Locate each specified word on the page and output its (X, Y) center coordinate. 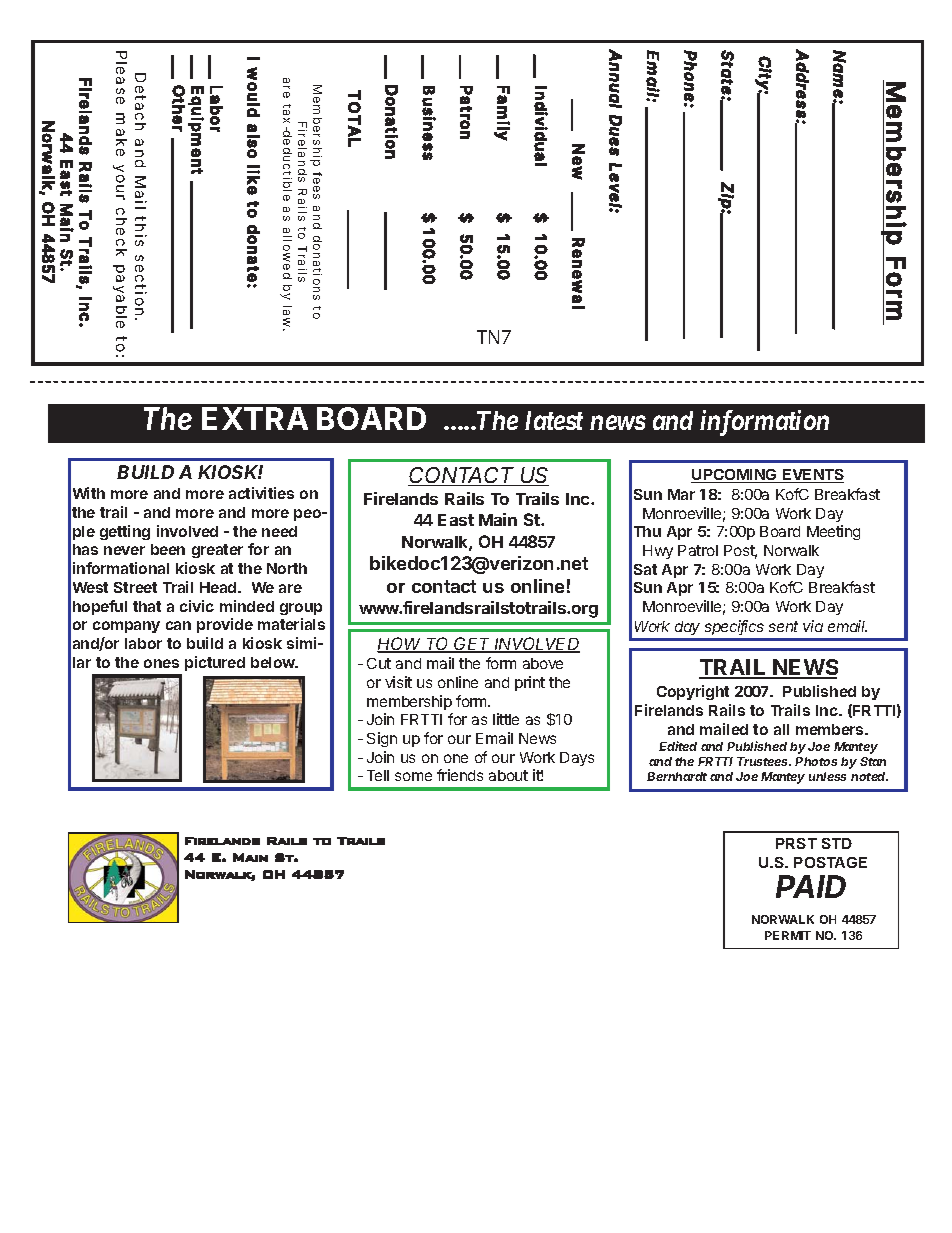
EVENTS (812, 476)
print (530, 683)
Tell (378, 775)
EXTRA (255, 418)
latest (554, 420)
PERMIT (788, 935)
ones (161, 663)
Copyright (693, 692)
